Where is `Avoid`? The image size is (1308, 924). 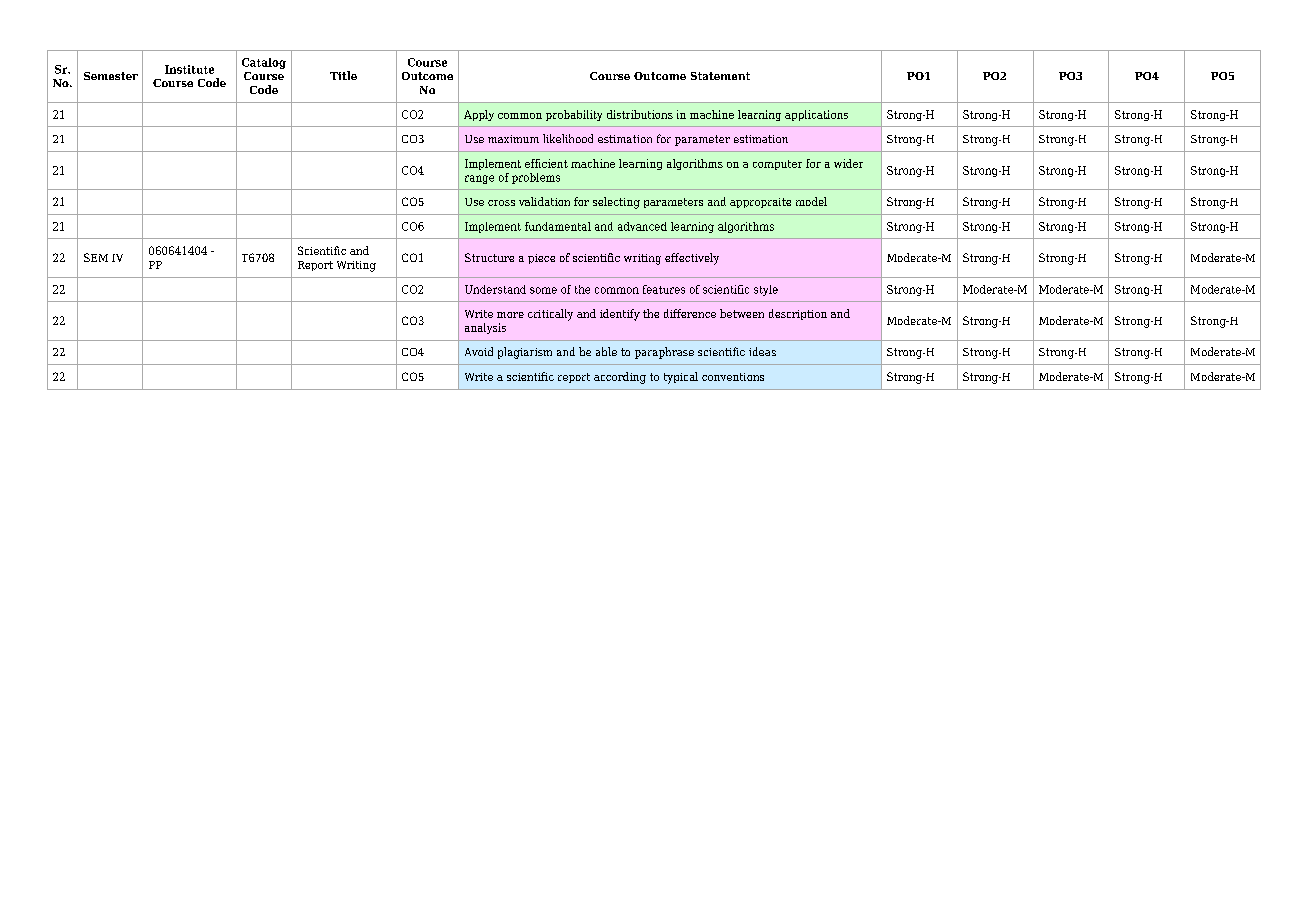 Avoid is located at coordinates (479, 351).
